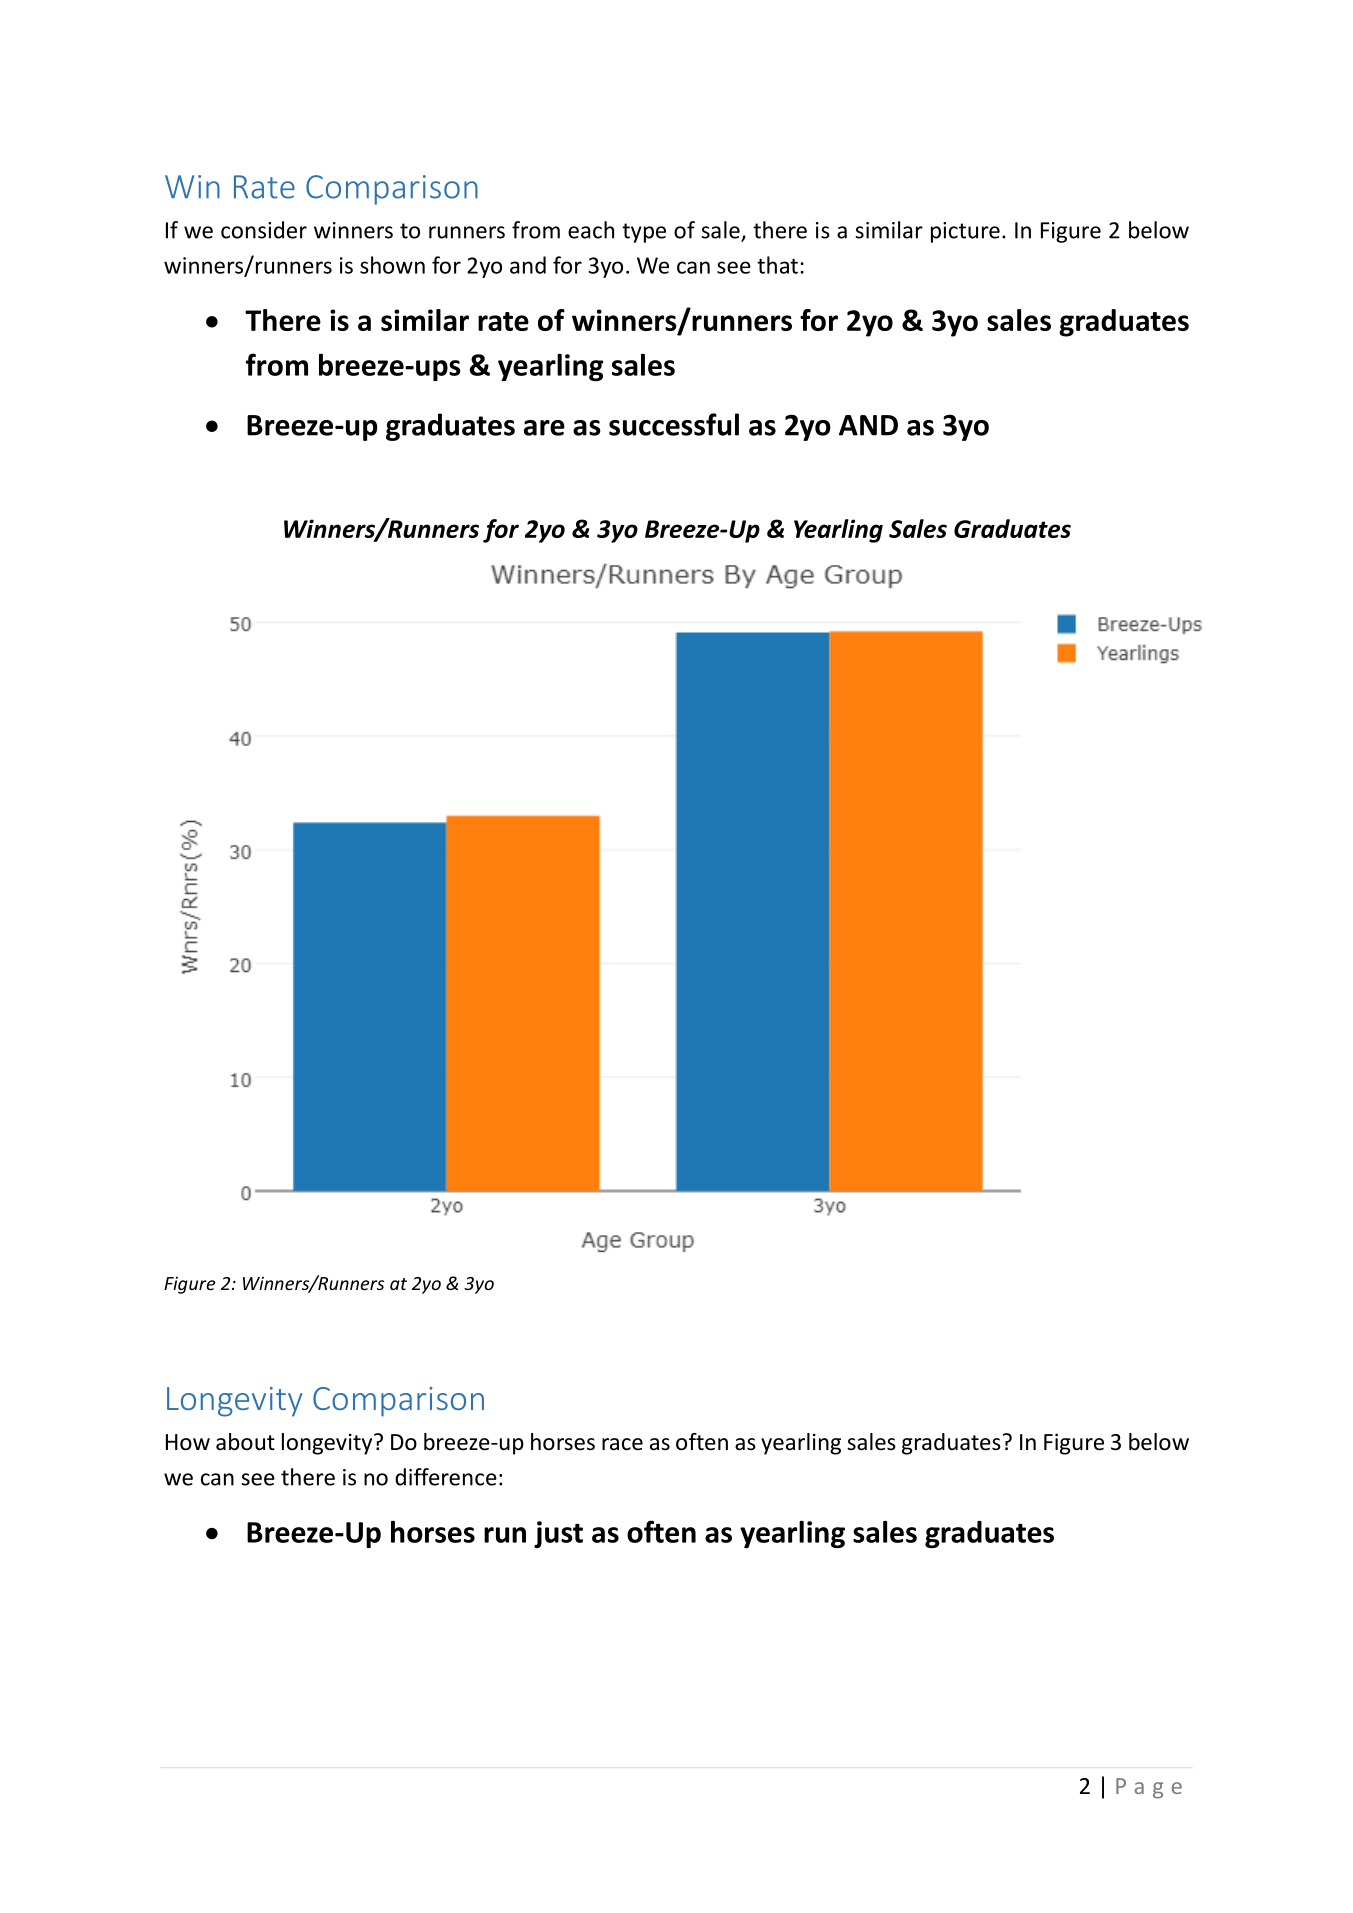  I want to click on race, so click(622, 1444).
